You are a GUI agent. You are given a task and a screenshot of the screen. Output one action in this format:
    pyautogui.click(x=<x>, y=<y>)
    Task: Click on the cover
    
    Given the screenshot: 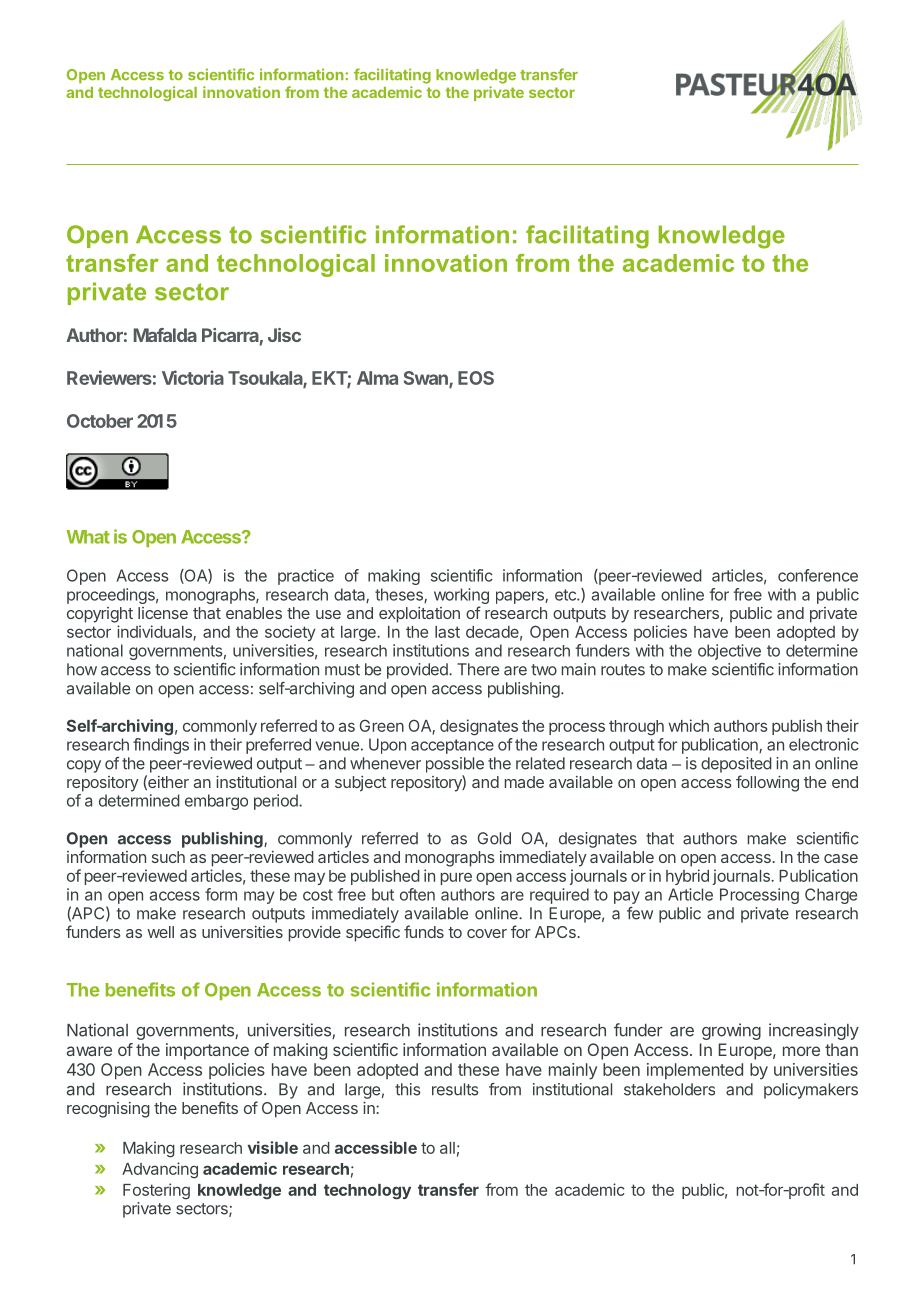 What is the action you would take?
    pyautogui.click(x=487, y=933)
